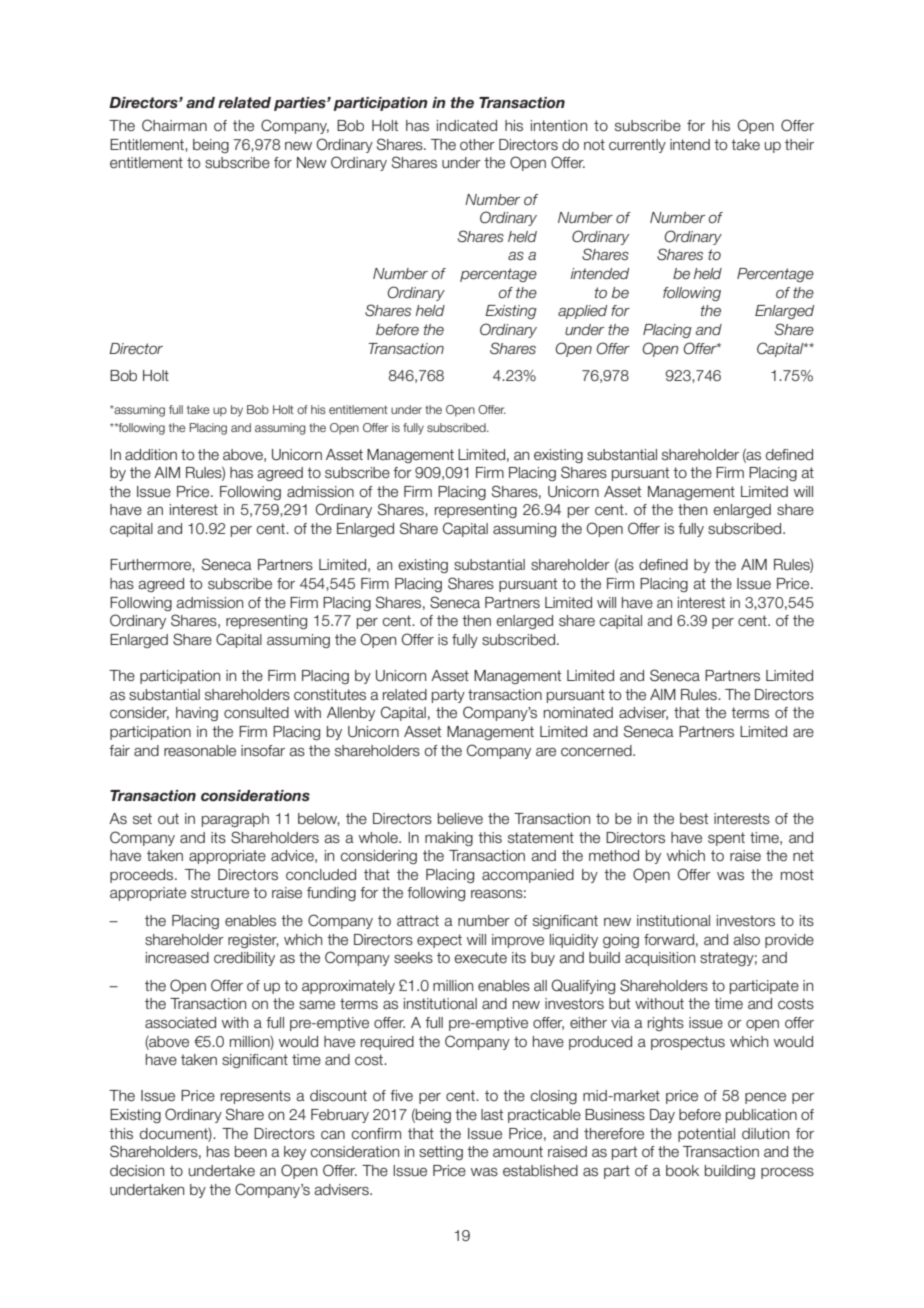  Describe the element at coordinates (799, 145) in the page. I see `their` at that location.
